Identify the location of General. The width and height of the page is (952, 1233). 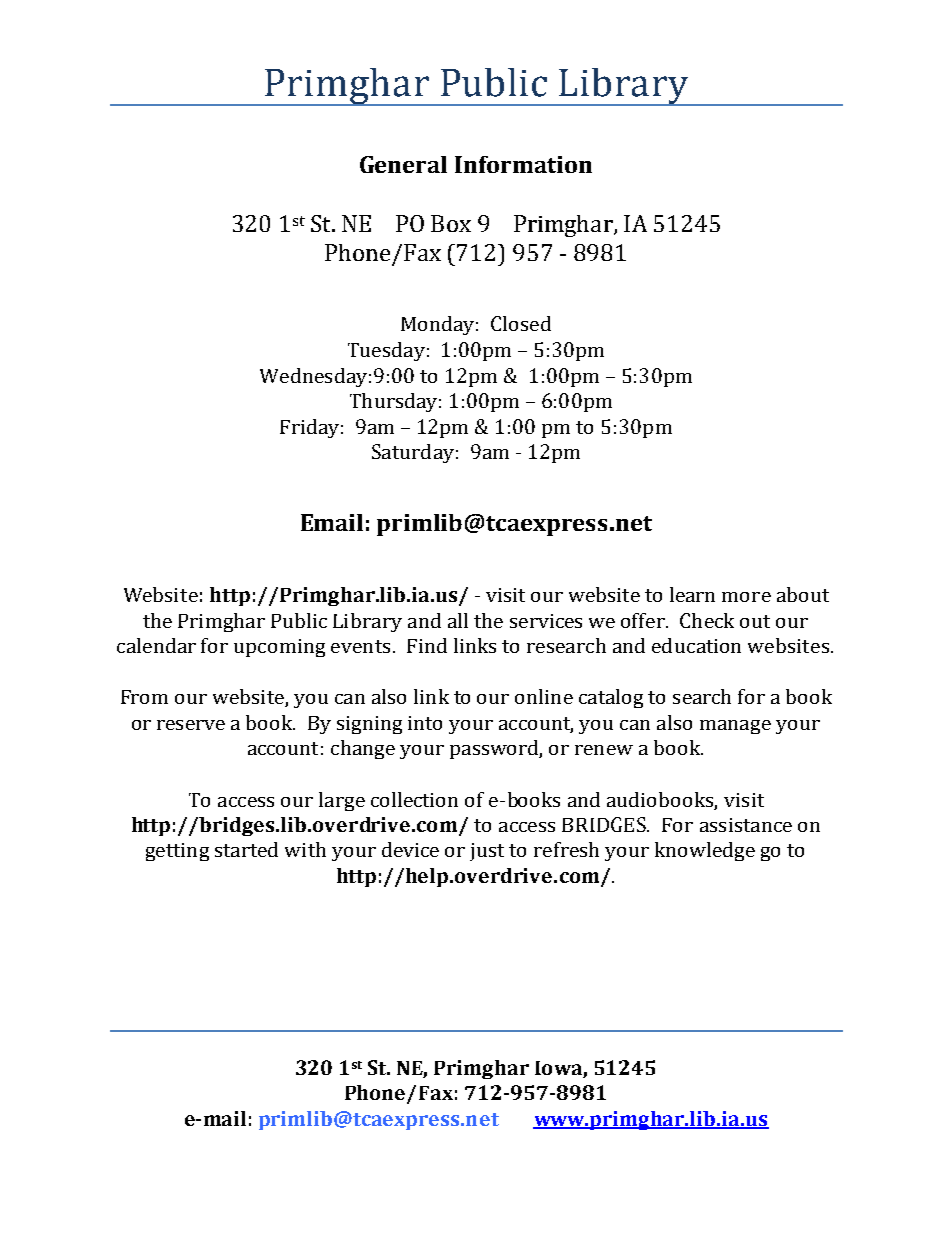
(403, 164).
